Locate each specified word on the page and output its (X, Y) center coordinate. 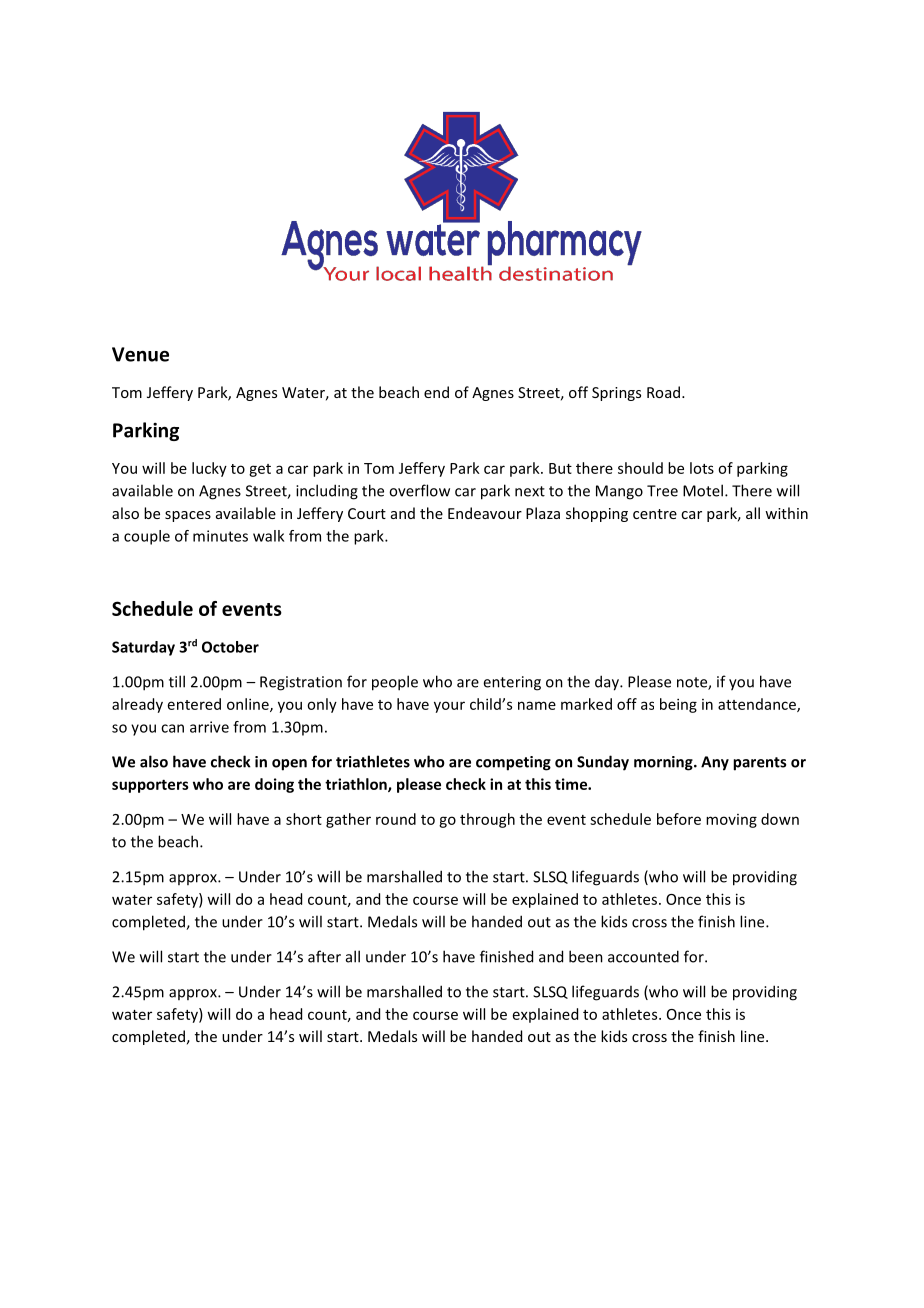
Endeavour (485, 513)
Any (715, 763)
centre (655, 514)
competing (513, 763)
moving (731, 821)
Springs (616, 394)
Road (663, 392)
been (586, 956)
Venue (140, 354)
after (324, 956)
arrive (209, 727)
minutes (220, 536)
